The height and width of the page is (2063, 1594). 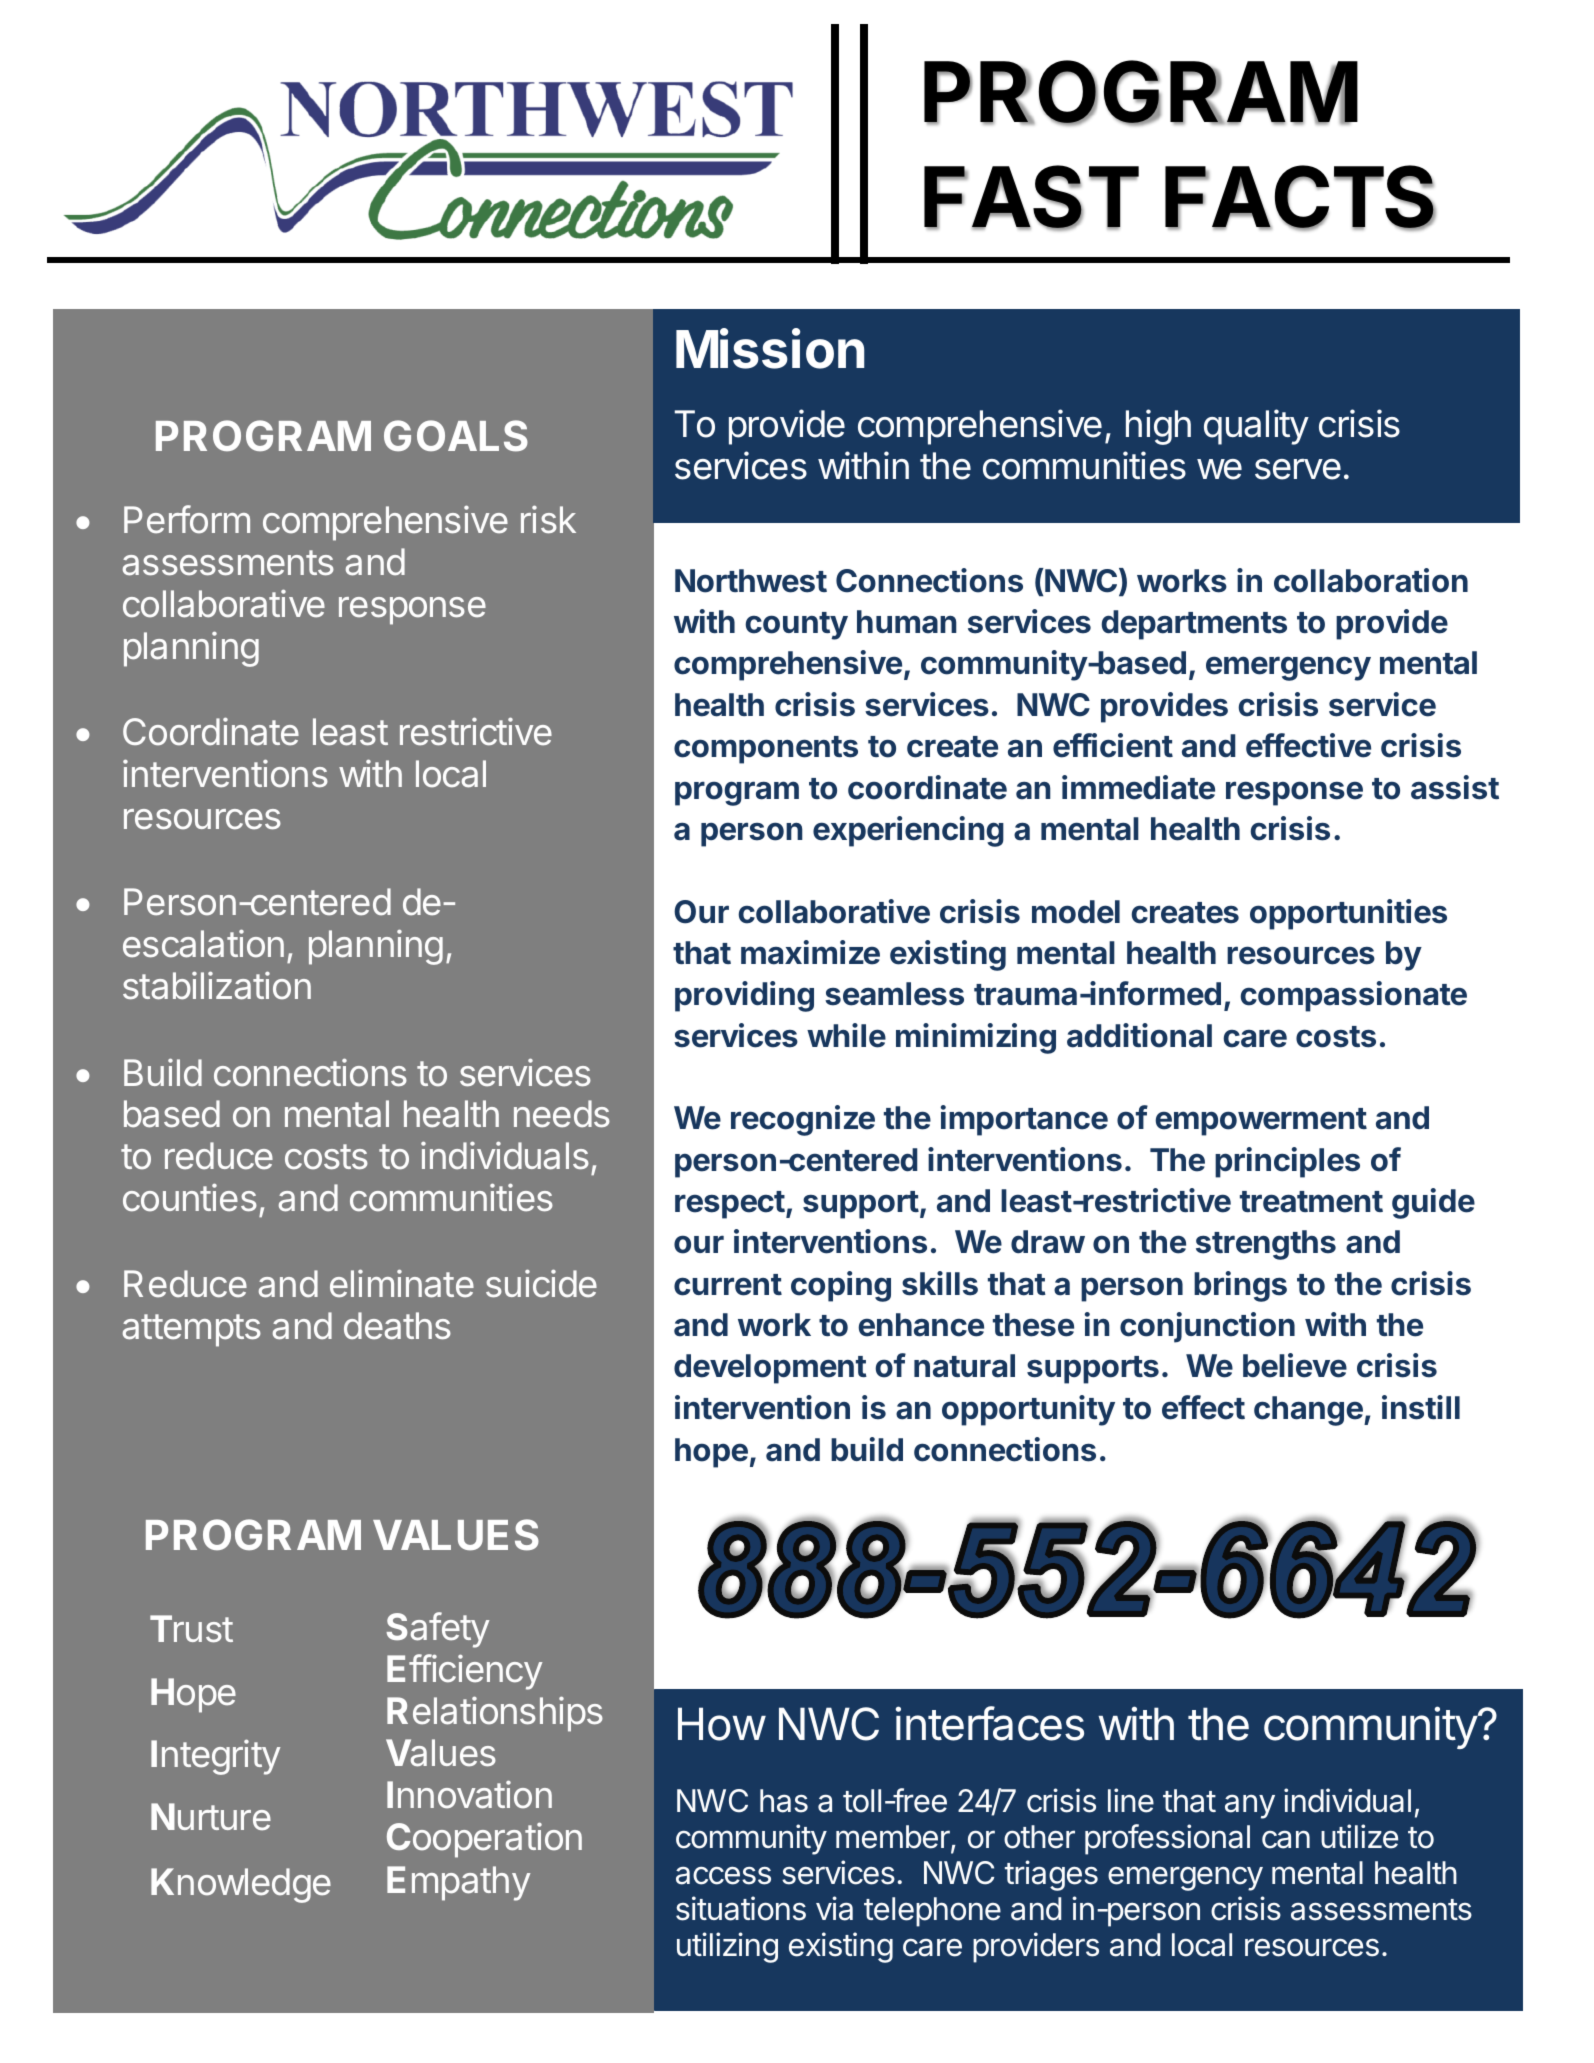 I want to click on change, so click(x=1309, y=1411).
